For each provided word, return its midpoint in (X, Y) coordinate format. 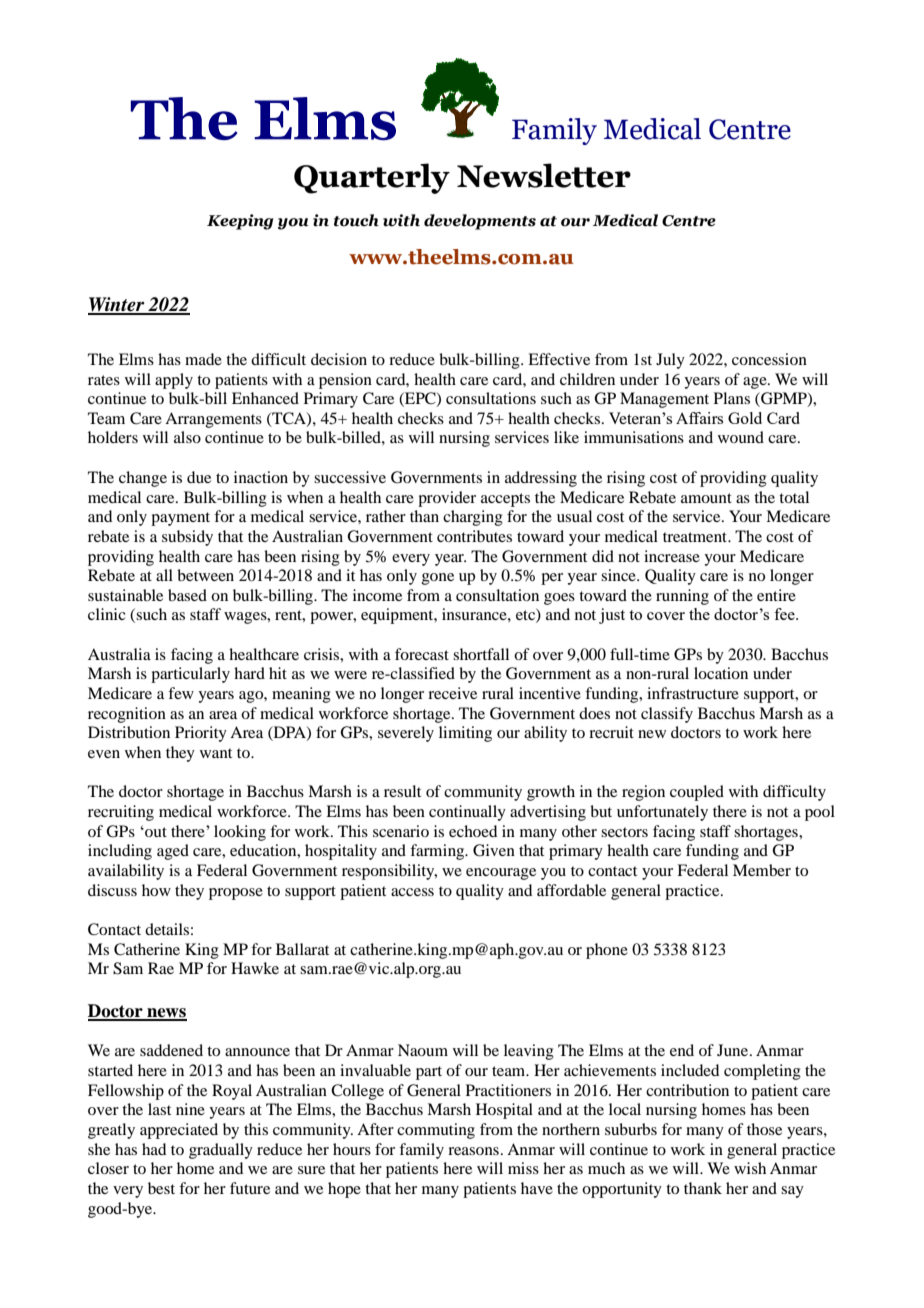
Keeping (240, 222)
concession (769, 359)
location (721, 673)
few (181, 693)
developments (480, 222)
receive (452, 693)
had (154, 1149)
